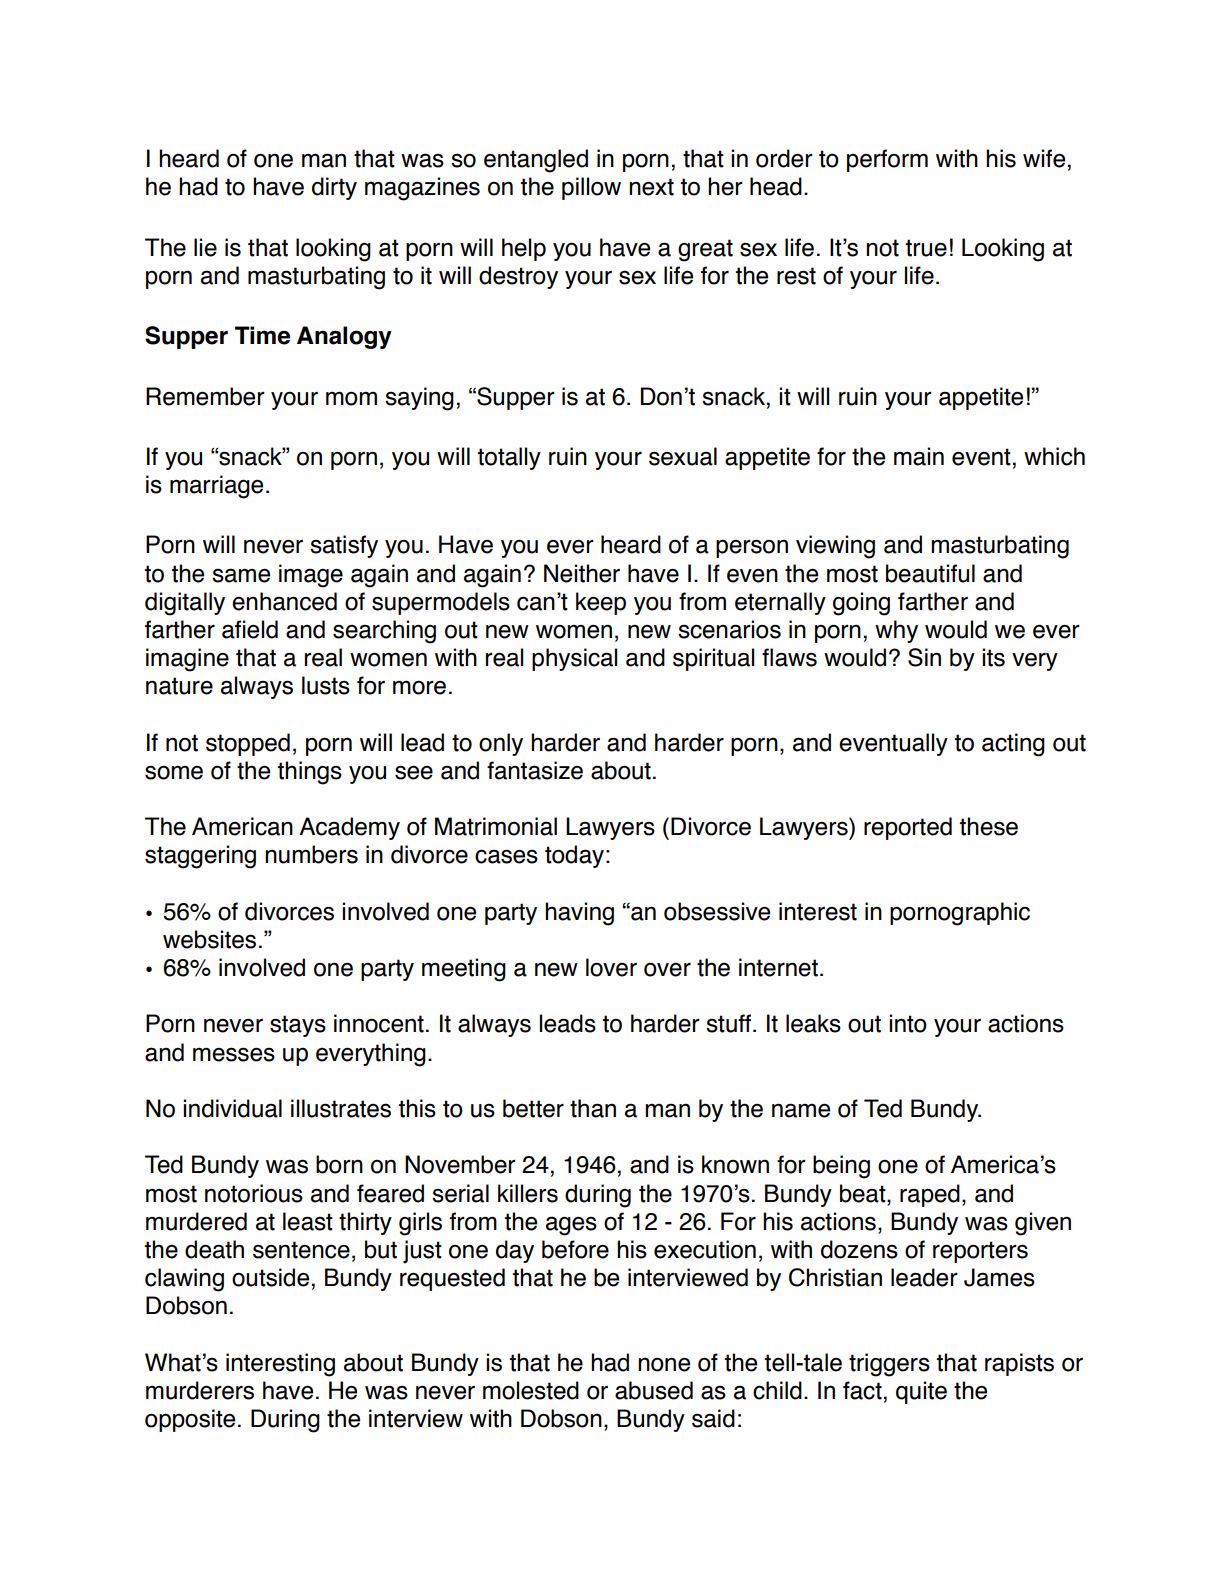 The width and height of the document is (1232, 1594). What do you see at coordinates (926, 248) in the document?
I see `true` at bounding box center [926, 248].
